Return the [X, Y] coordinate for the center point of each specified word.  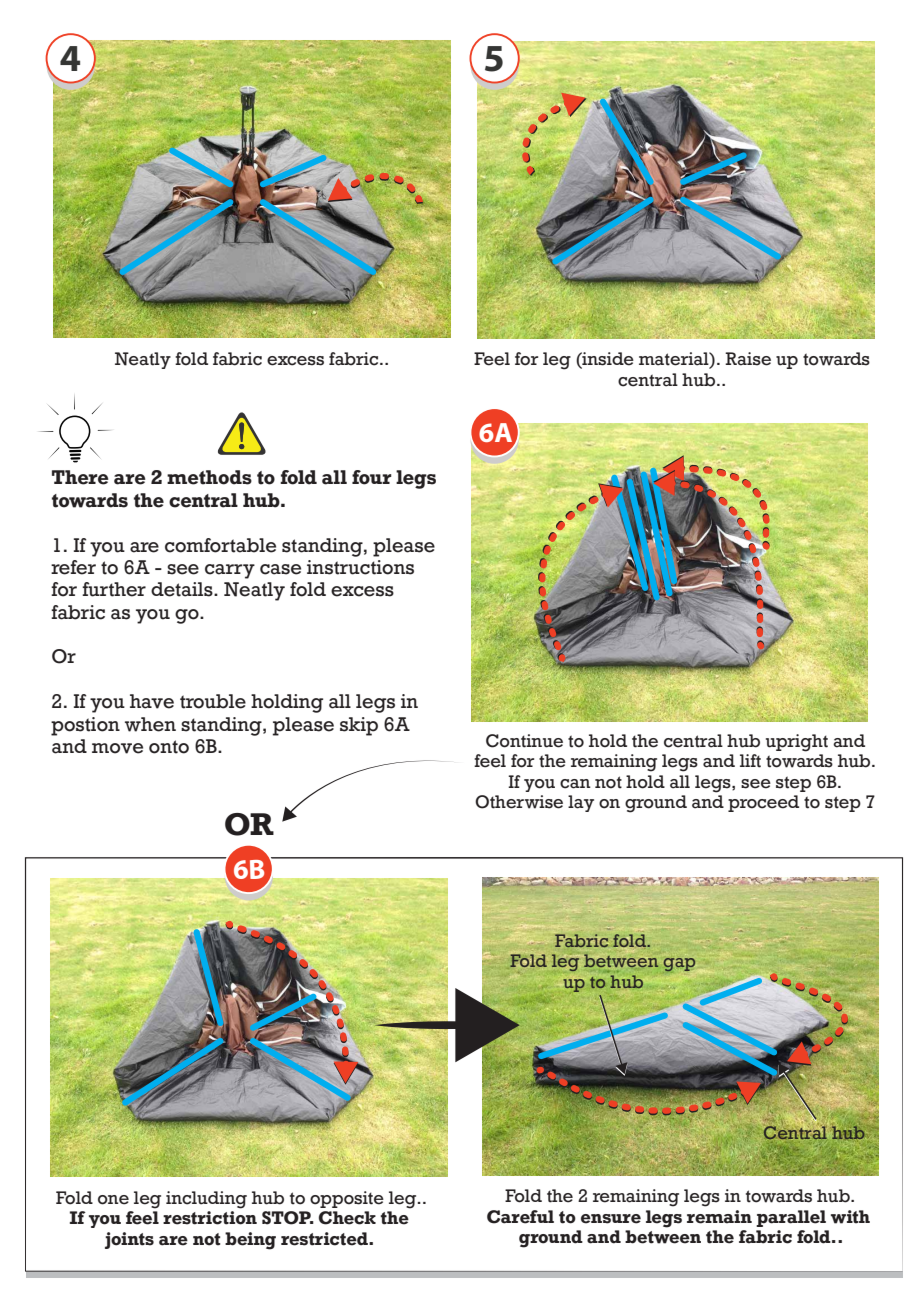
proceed [763, 803]
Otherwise [519, 802]
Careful [520, 1217]
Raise [748, 359]
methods [209, 477]
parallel [791, 1218]
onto [169, 747]
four [372, 477]
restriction [210, 1218]
